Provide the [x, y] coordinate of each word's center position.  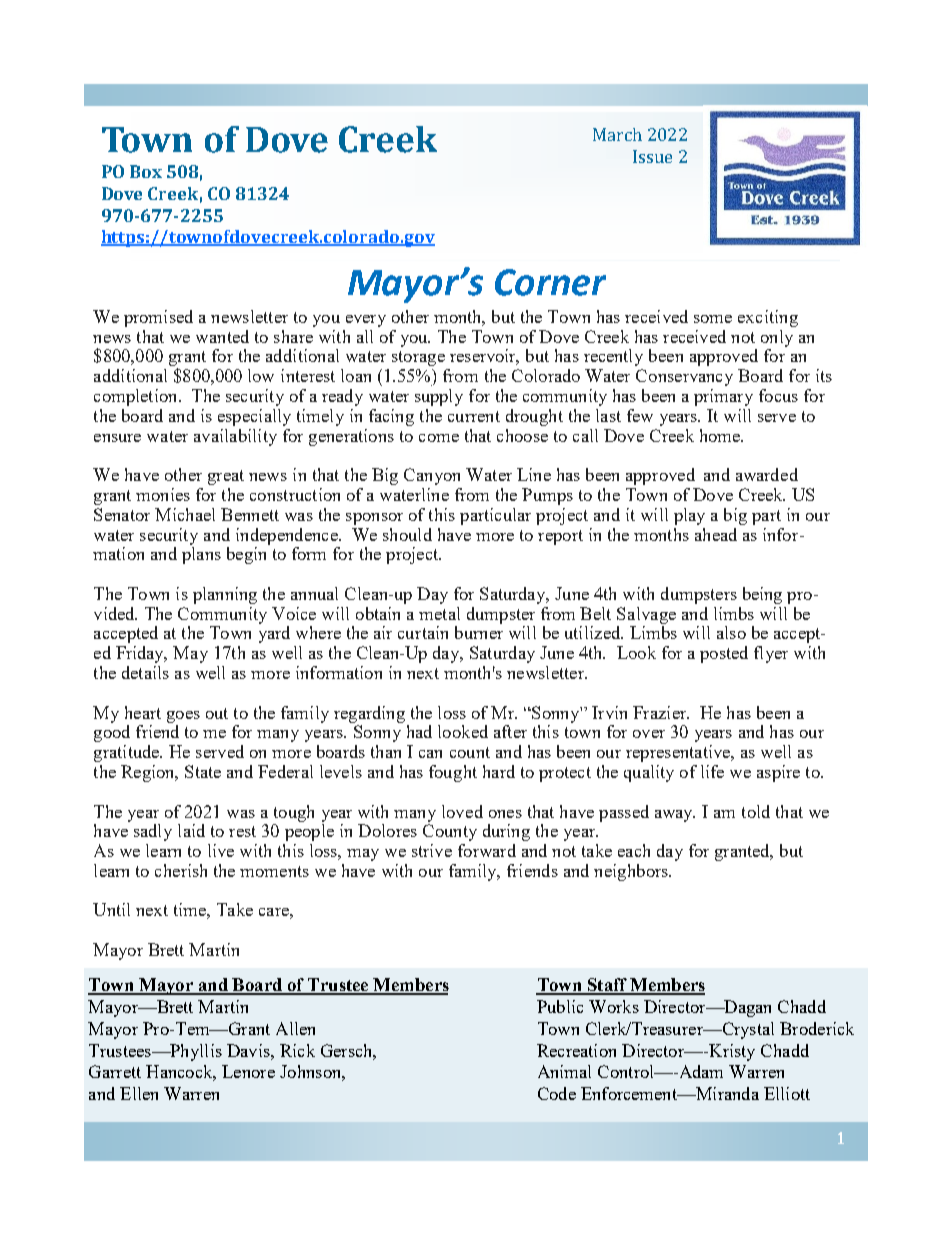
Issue [652, 156]
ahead [716, 534]
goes [183, 717]
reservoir [484, 357]
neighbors [632, 872]
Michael [185, 514]
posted [724, 654]
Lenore [248, 1071]
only [777, 338]
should [407, 534]
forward [487, 850]
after [510, 731]
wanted [222, 336]
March [617, 134]
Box [146, 171]
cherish [181, 870]
